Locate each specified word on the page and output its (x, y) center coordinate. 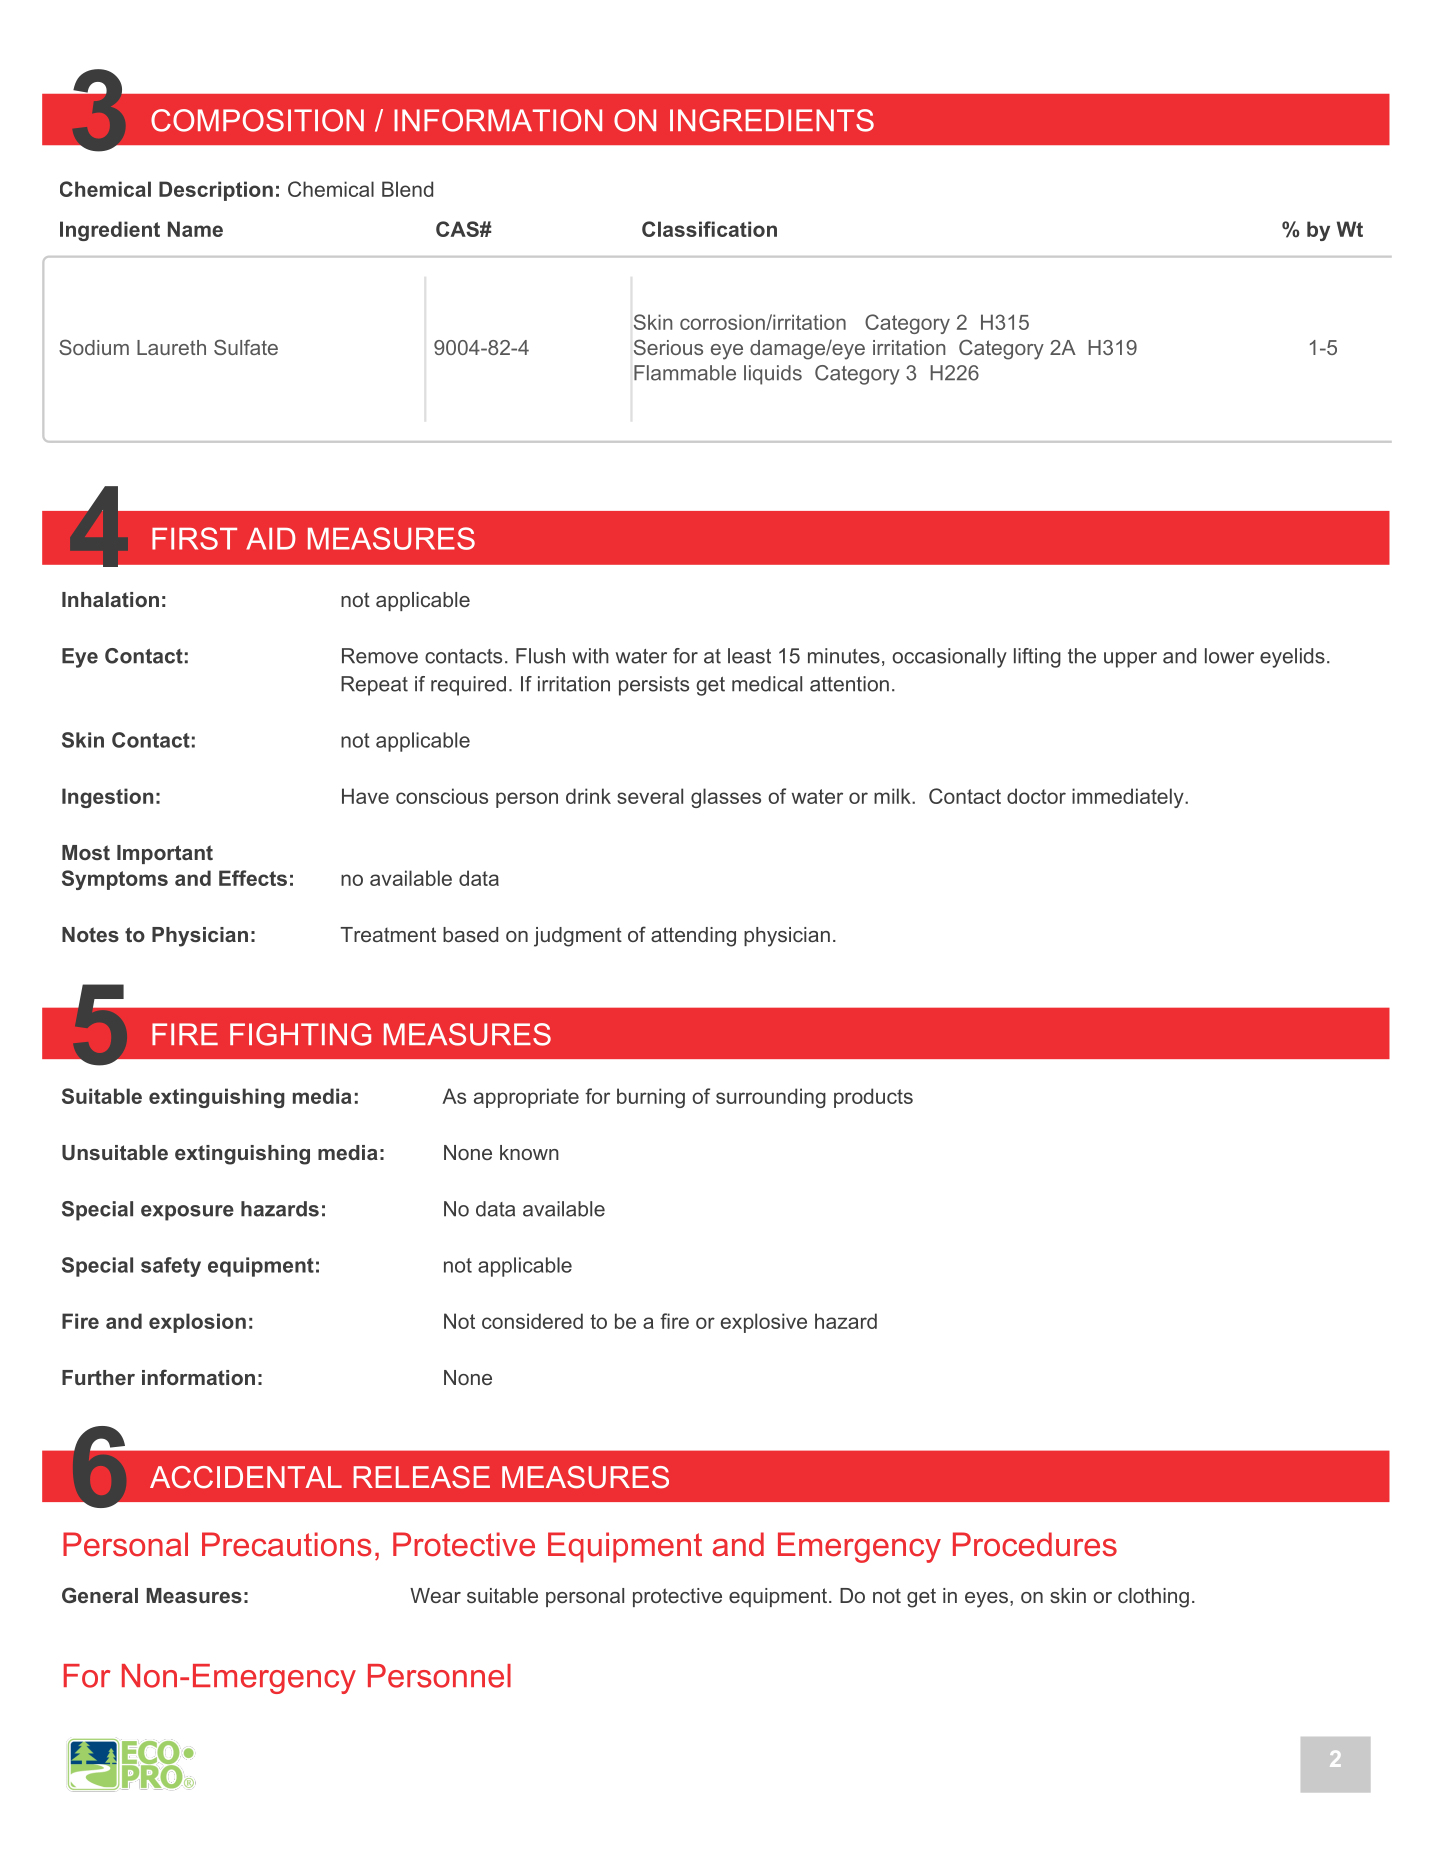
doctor (1036, 796)
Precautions (286, 1544)
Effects (253, 878)
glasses (726, 798)
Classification (709, 229)
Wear (435, 1595)
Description (216, 191)
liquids (773, 375)
